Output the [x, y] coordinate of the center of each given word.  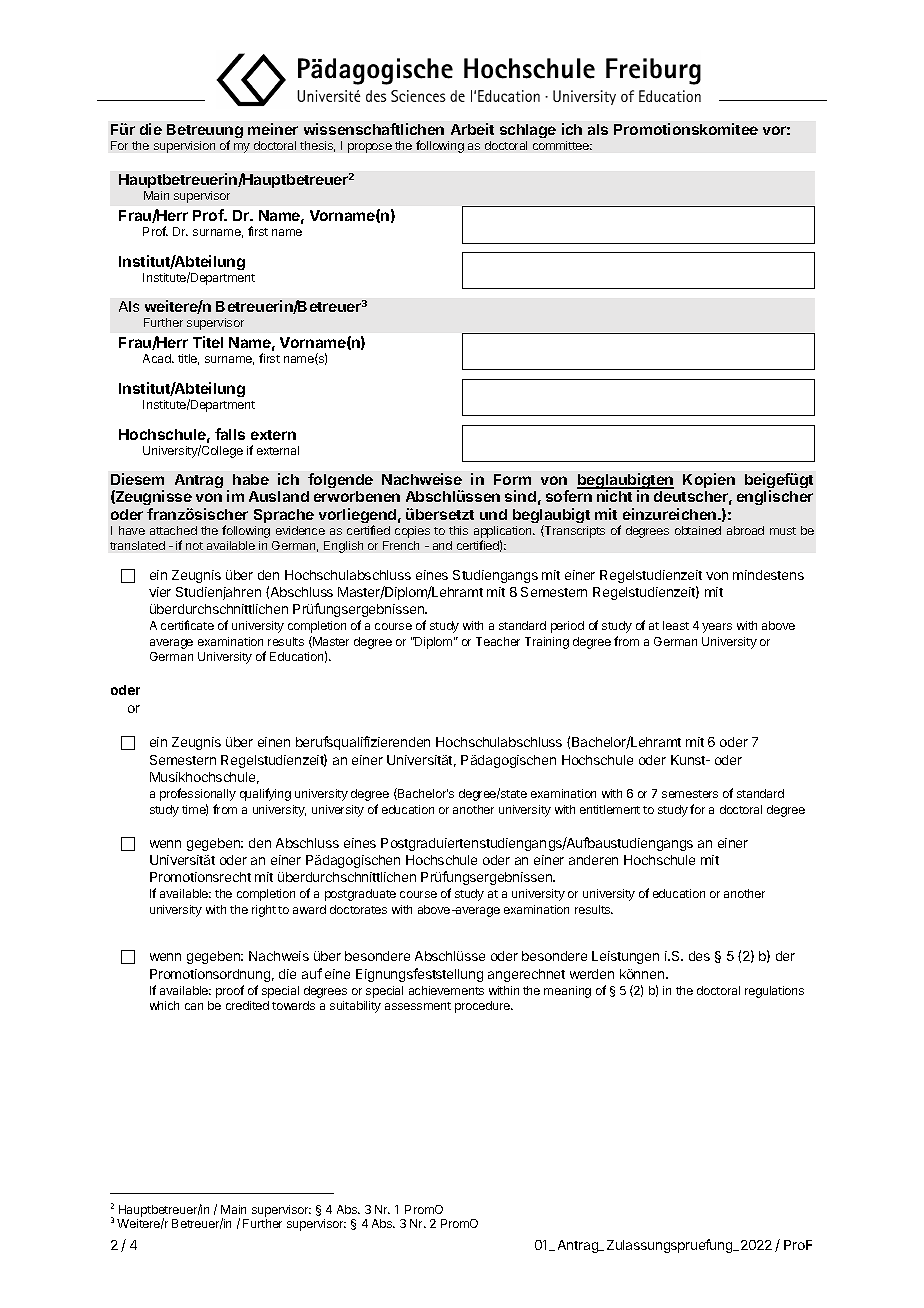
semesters [690, 794]
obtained [698, 530]
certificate [187, 625]
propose [370, 148]
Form [512, 479]
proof [230, 991]
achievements [446, 990]
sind [520, 496]
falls [230, 434]
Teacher [498, 641]
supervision [184, 147]
